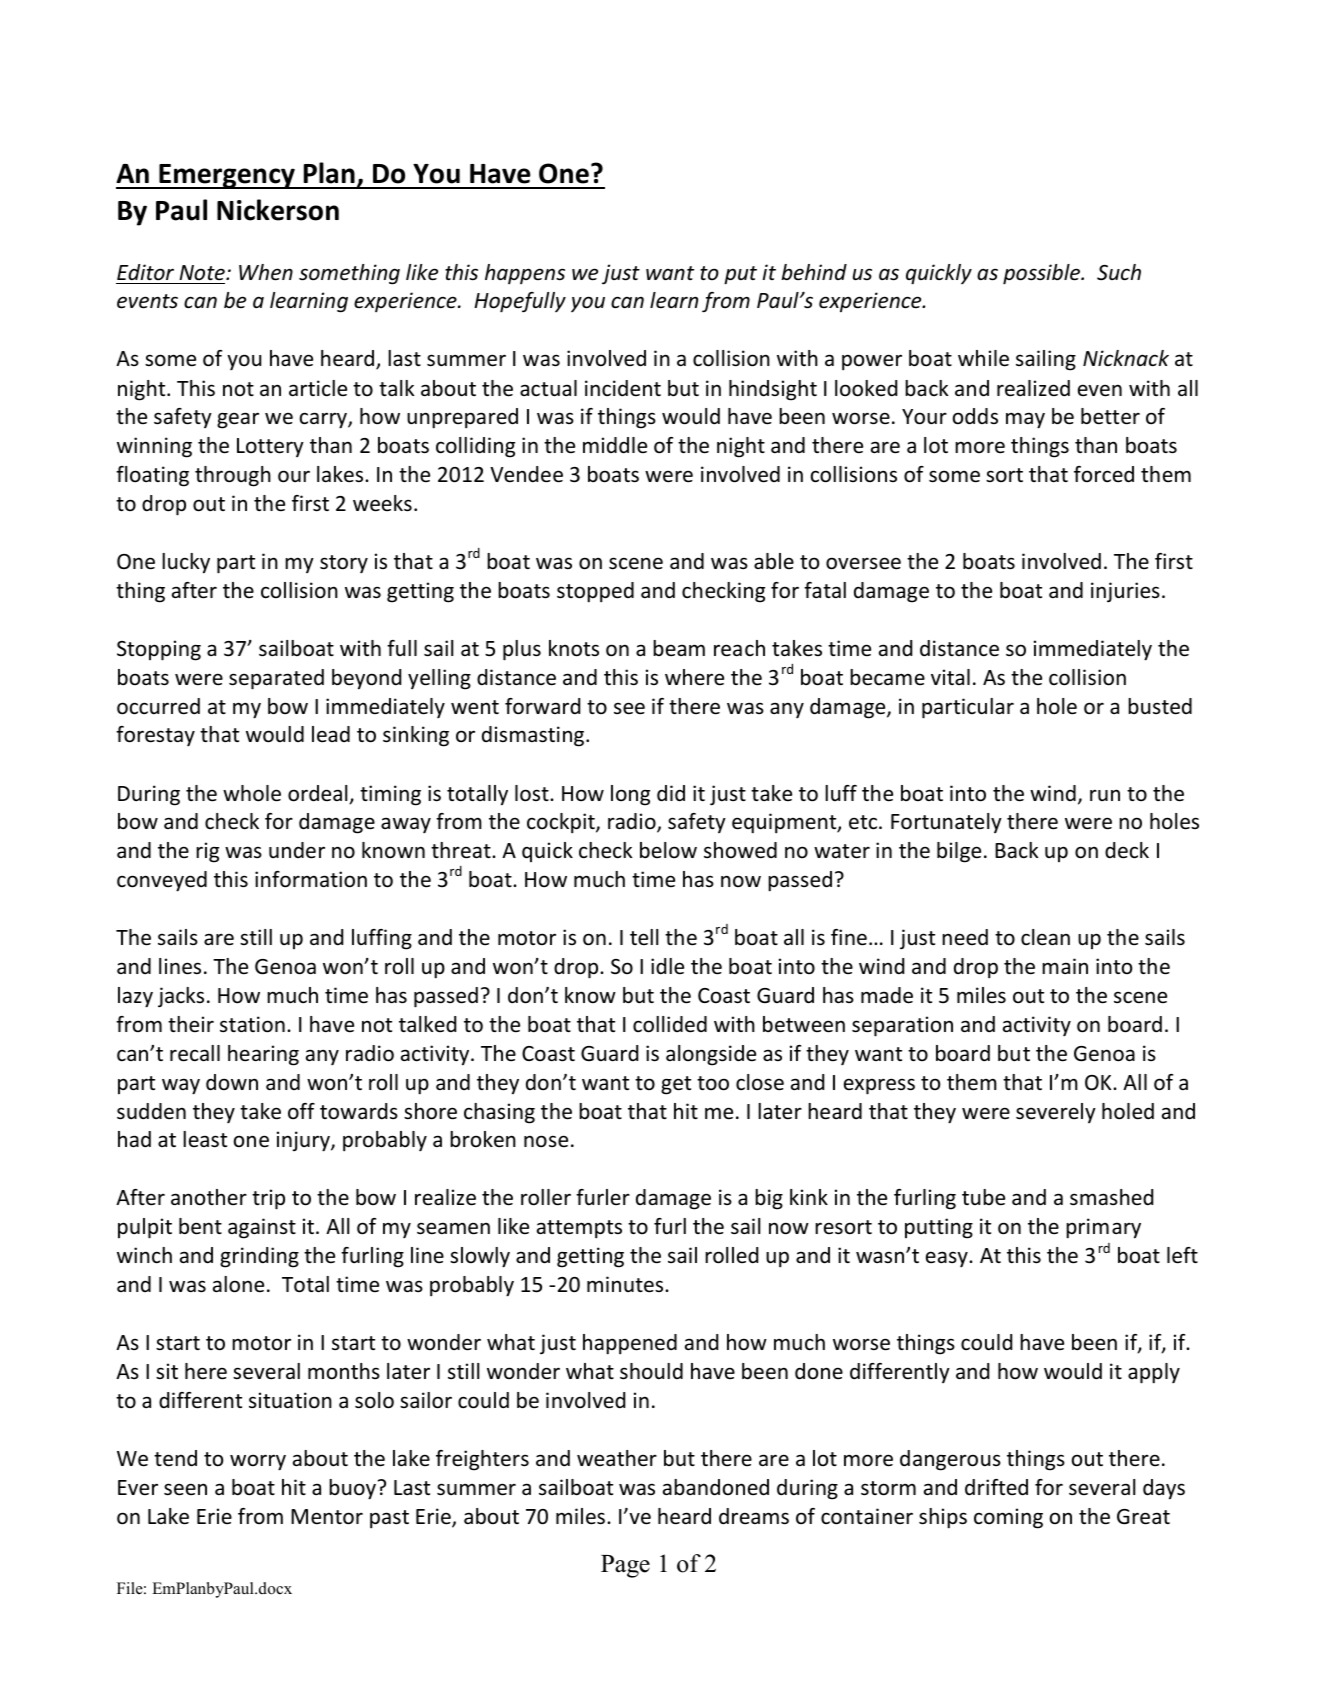  What do you see at coordinates (625, 1566) in the screenshot?
I see `Page` at bounding box center [625, 1566].
